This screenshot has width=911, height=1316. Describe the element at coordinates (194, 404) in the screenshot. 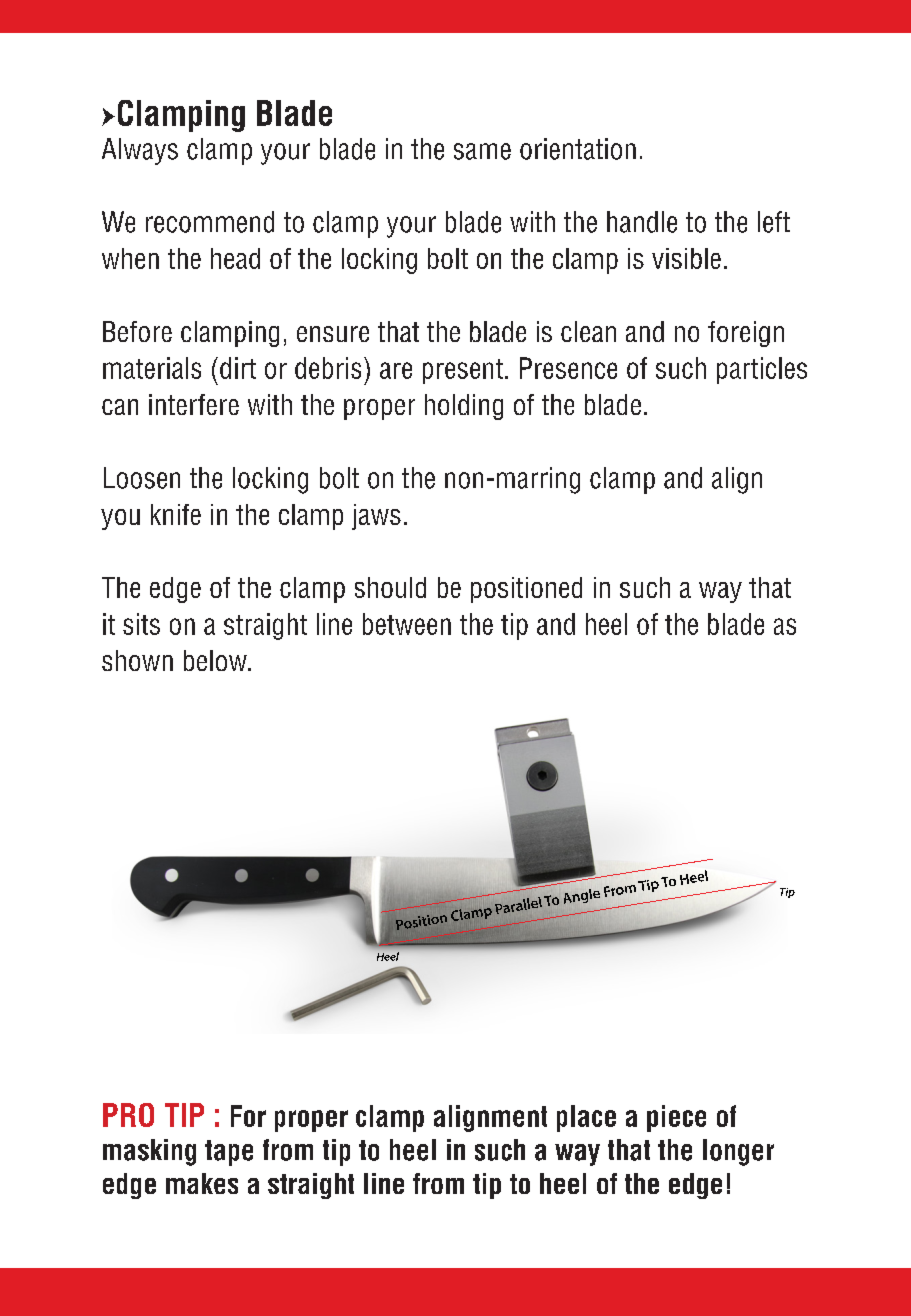

I see `interfere` at that location.
